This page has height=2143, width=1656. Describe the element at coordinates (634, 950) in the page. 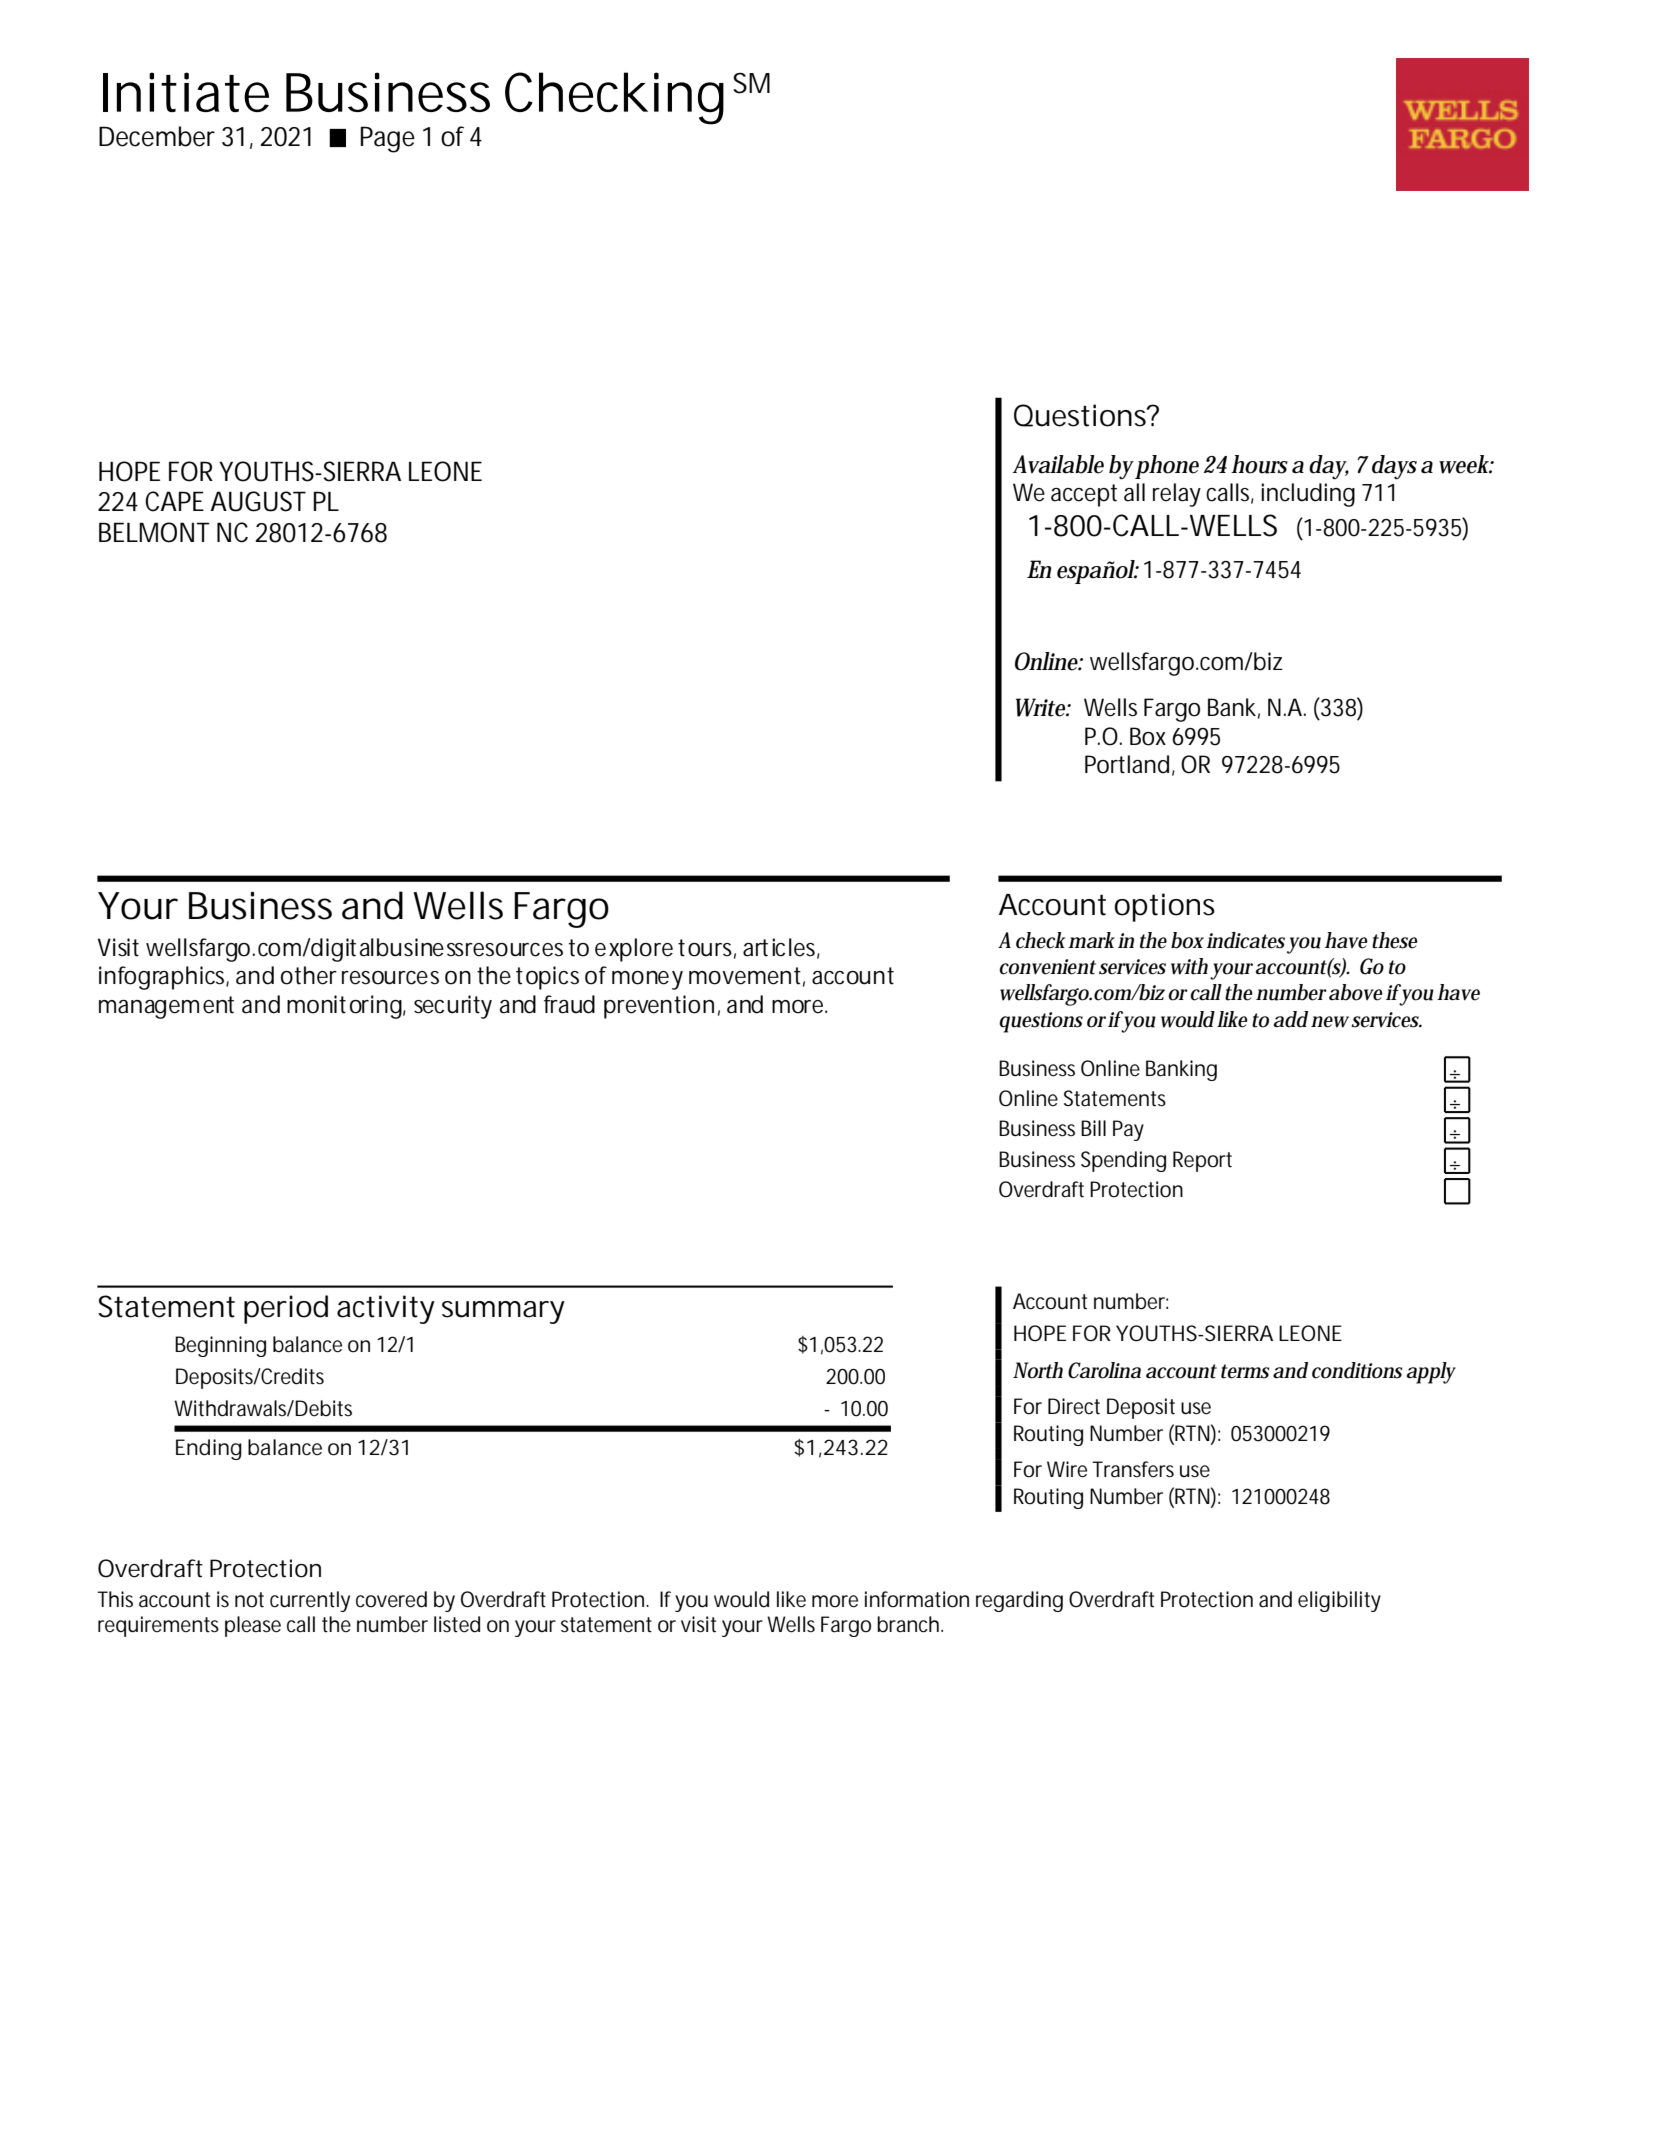

I see `explore` at that location.
